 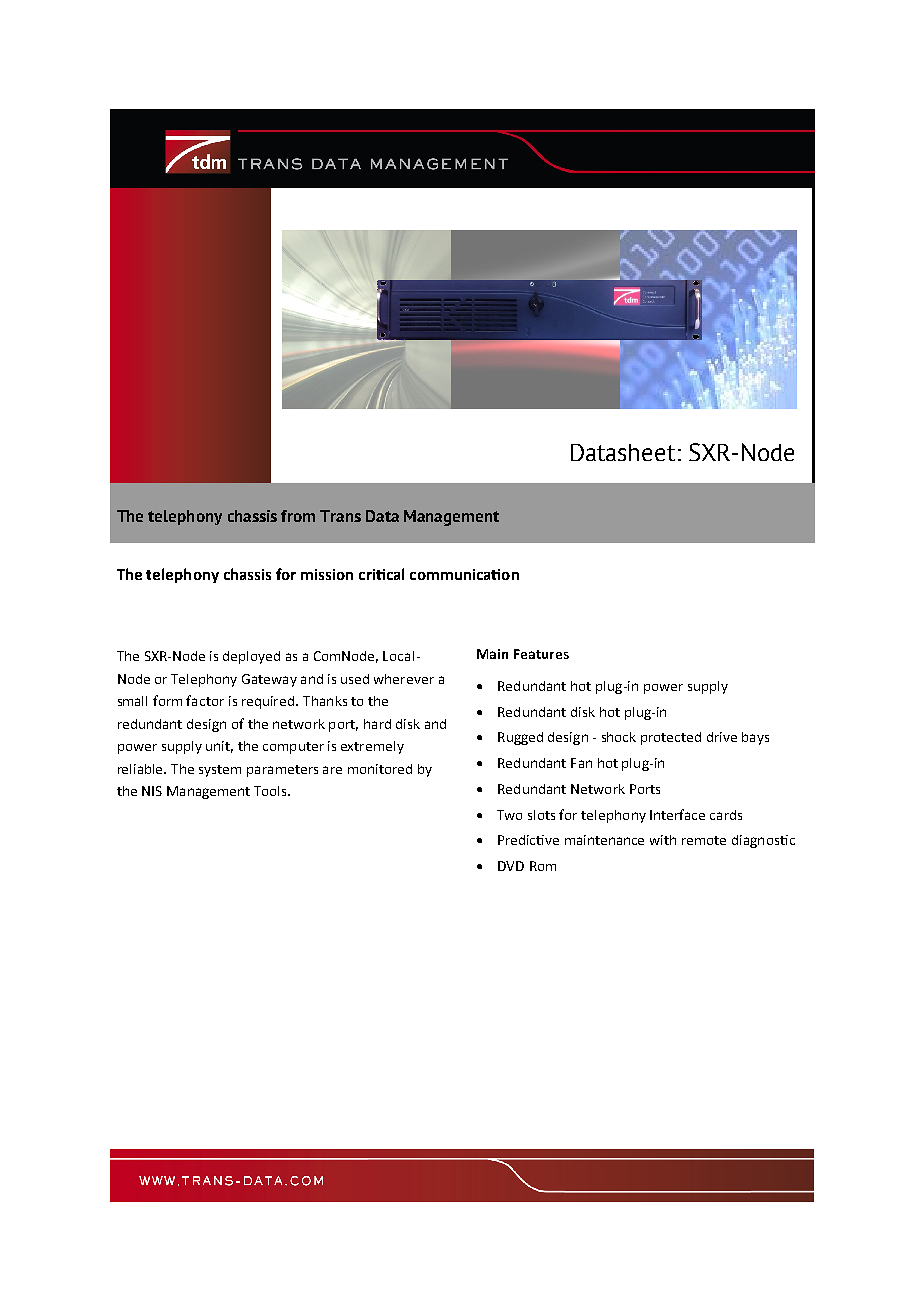 What do you see at coordinates (340, 516) in the screenshot?
I see `Trans` at bounding box center [340, 516].
